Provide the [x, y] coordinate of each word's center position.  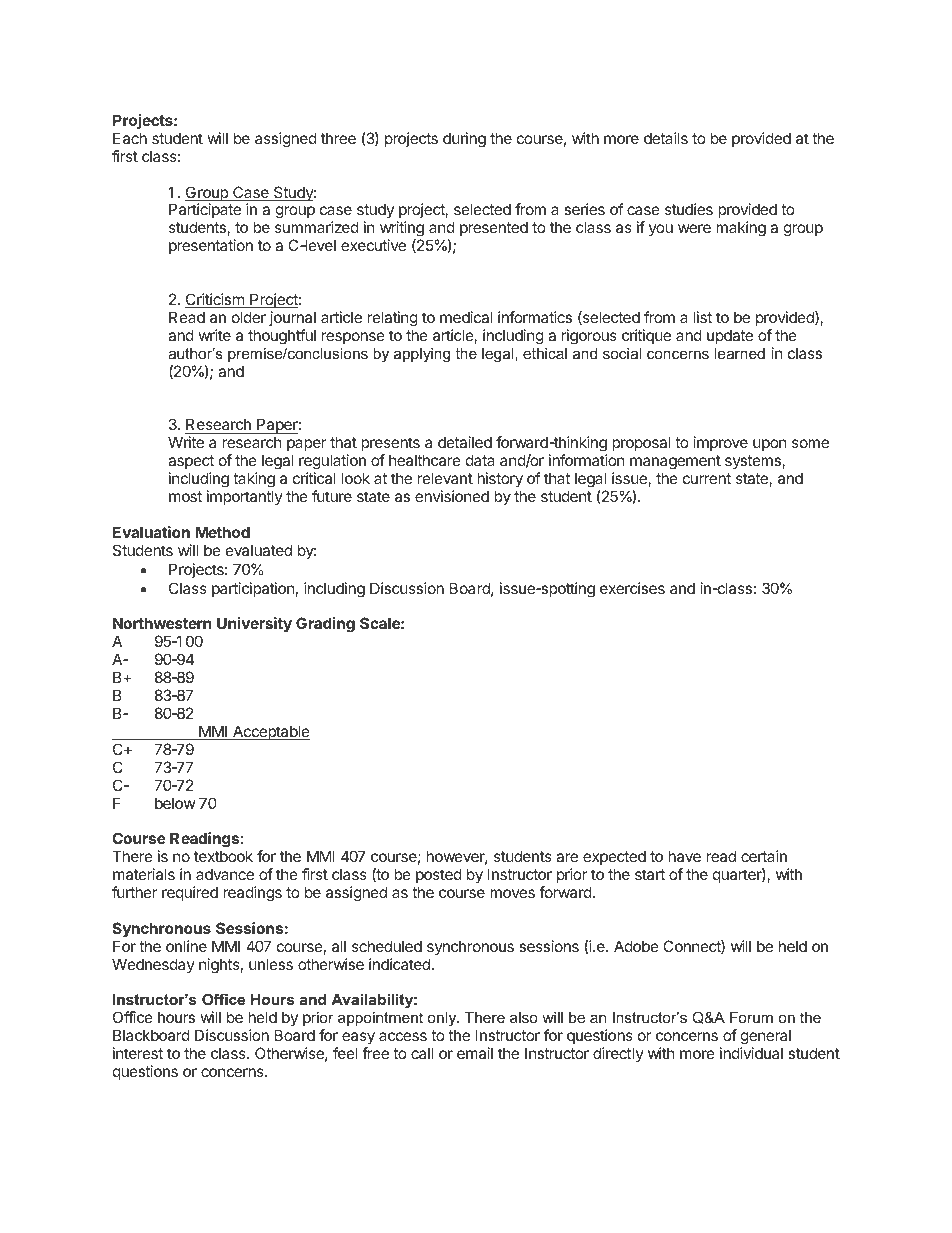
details [666, 138]
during [464, 140]
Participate [205, 212]
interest [138, 1053]
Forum [751, 1017]
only [443, 1019]
